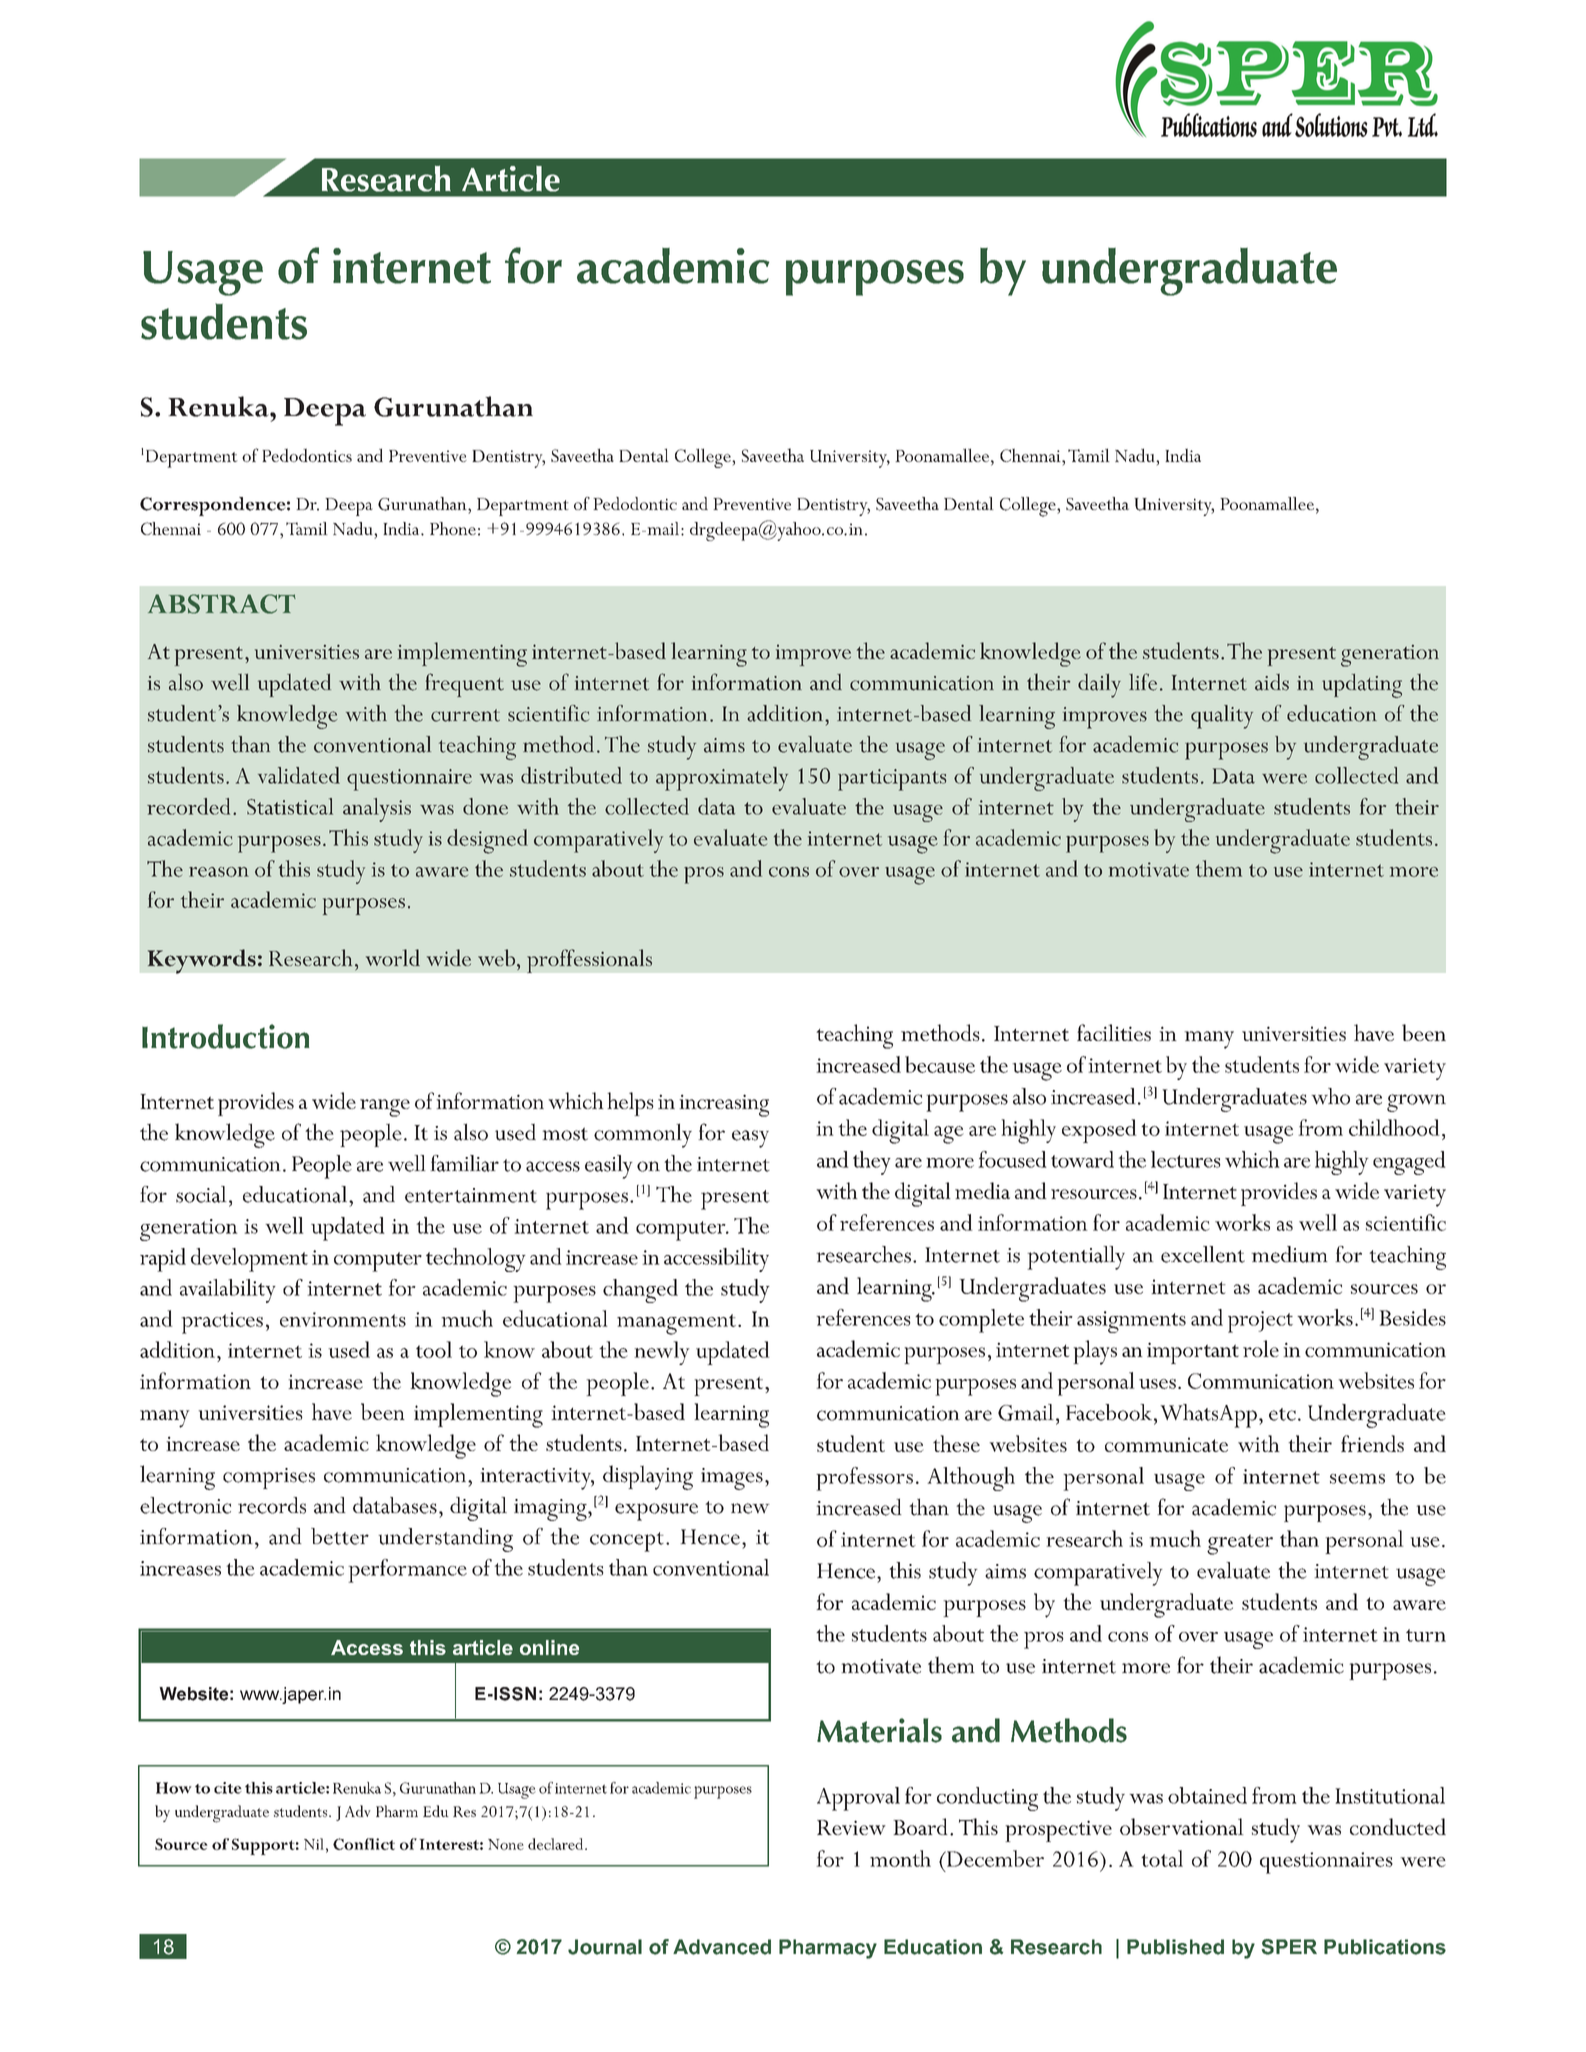 The image size is (1586, 2052). Describe the element at coordinates (453, 528) in the page. I see `Phone` at that location.
